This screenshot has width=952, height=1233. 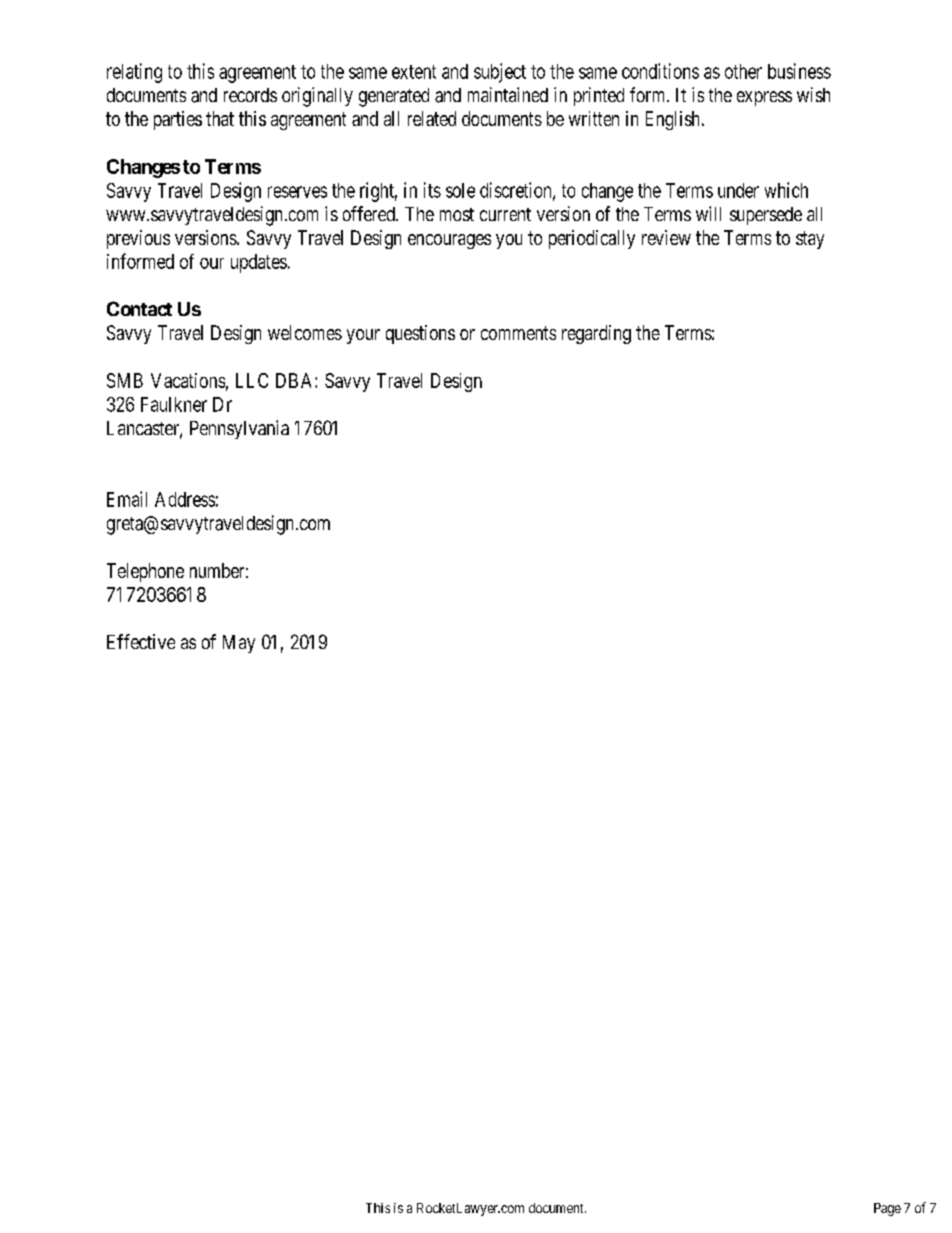 I want to click on maintained, so click(x=508, y=94).
